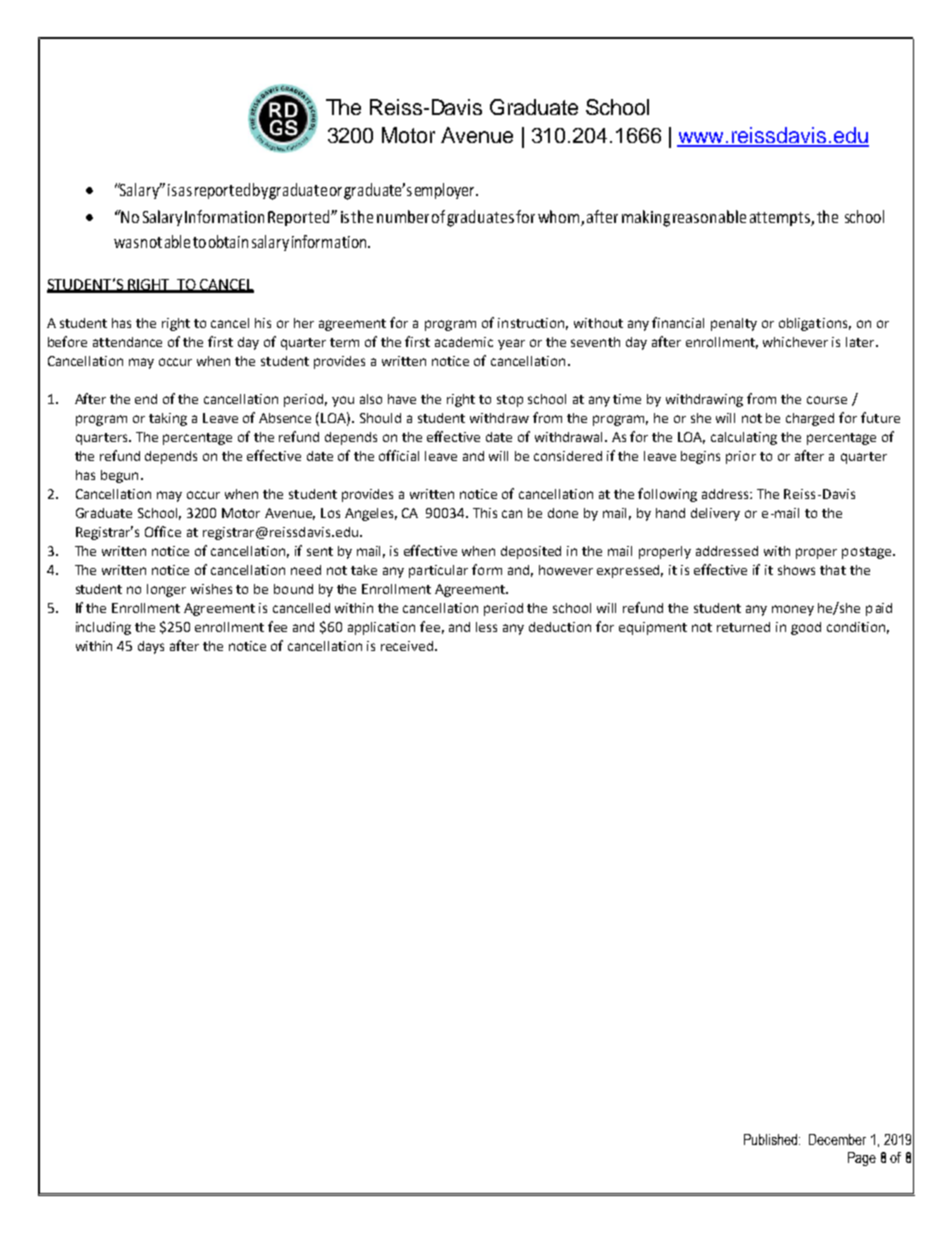 The width and height of the image is (952, 1233). Describe the element at coordinates (772, 1139) in the image. I see `Published` at that location.
